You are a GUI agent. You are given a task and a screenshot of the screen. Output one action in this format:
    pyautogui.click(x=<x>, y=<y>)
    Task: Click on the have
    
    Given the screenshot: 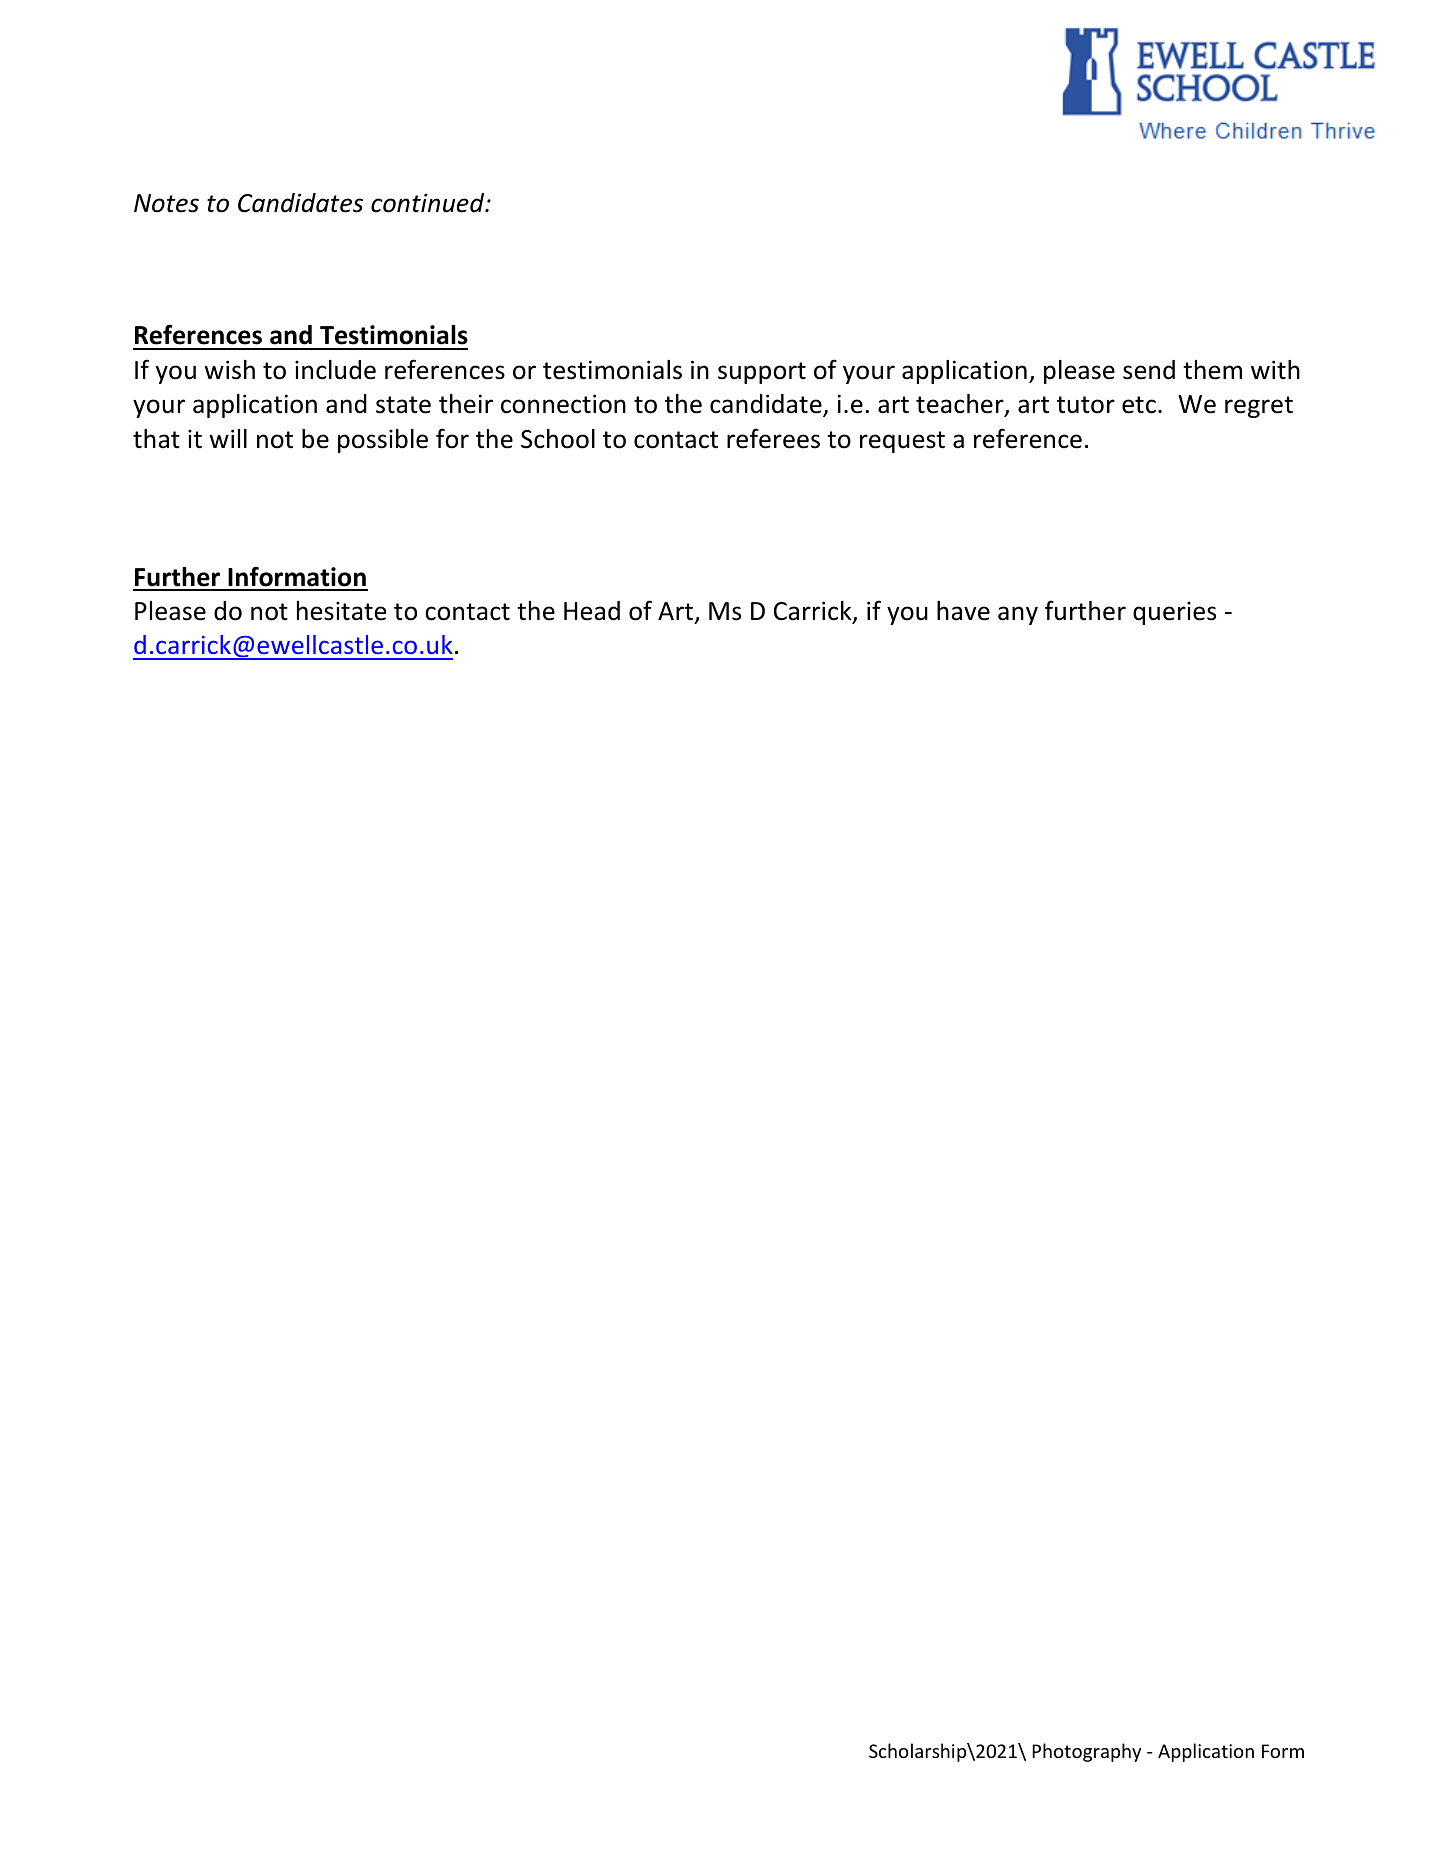 What is the action you would take?
    pyautogui.click(x=963, y=611)
